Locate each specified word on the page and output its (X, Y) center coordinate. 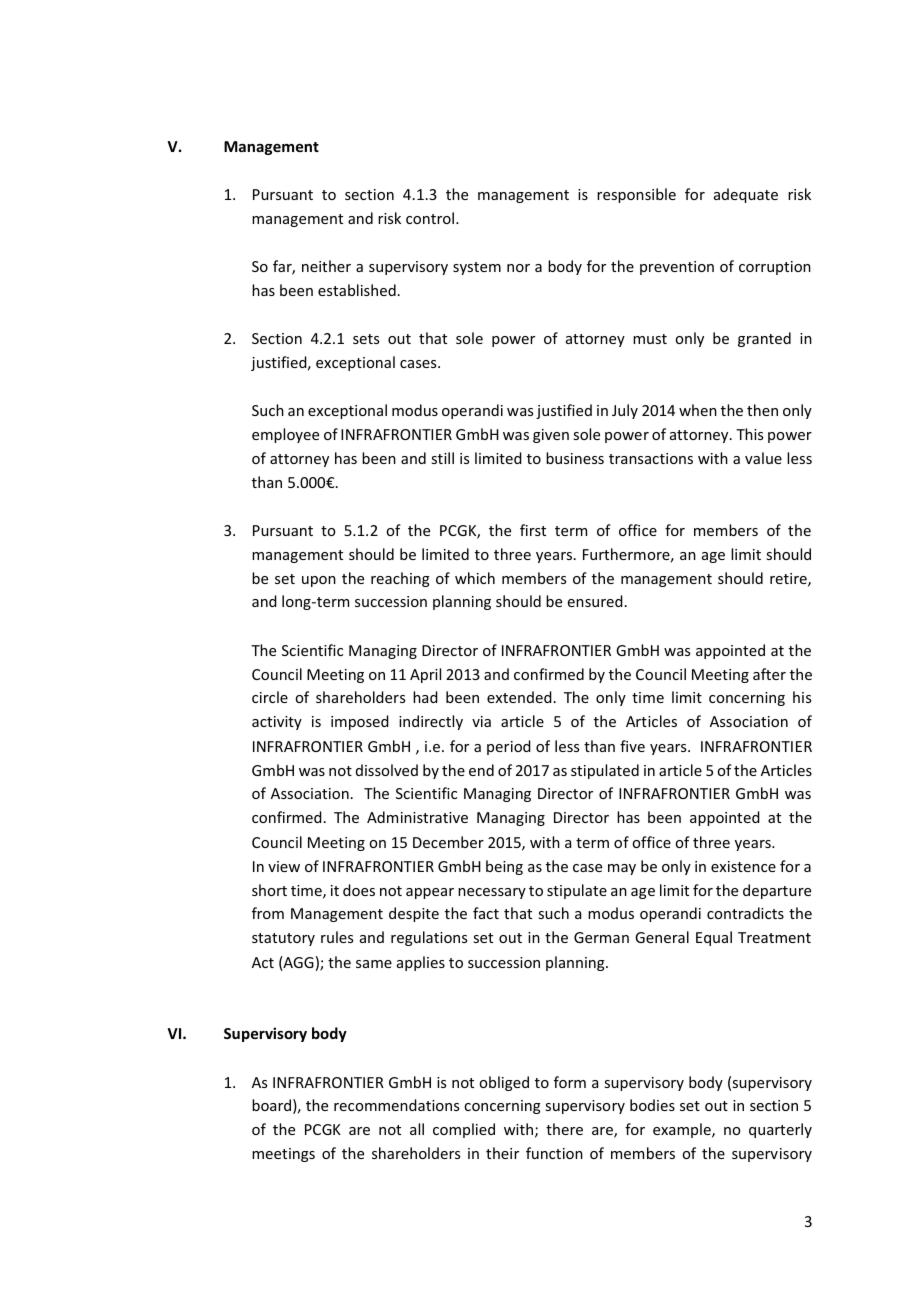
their (502, 1153)
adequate (746, 195)
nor (518, 268)
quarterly (780, 1130)
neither (326, 266)
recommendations (396, 1105)
